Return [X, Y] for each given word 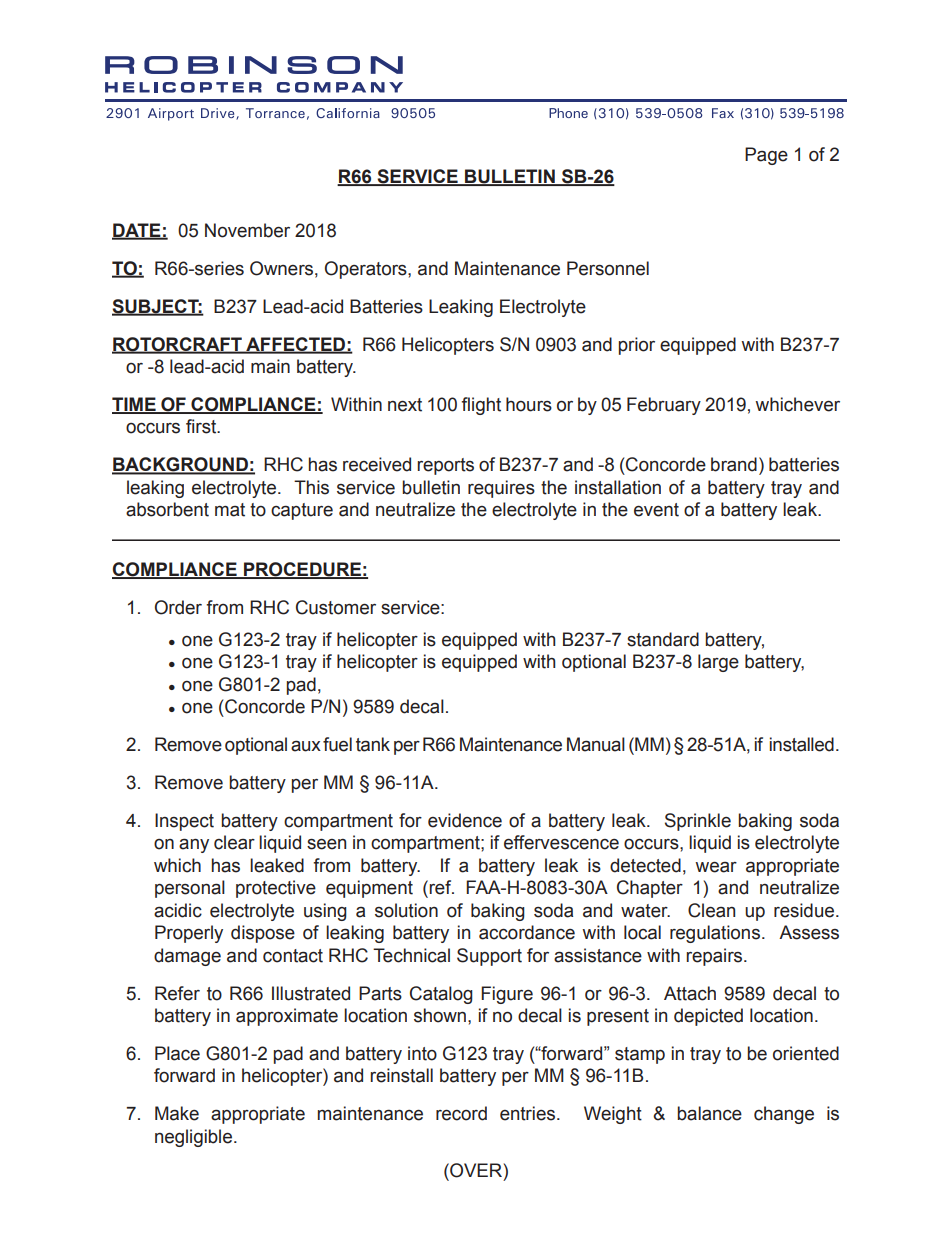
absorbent [167, 509]
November [247, 230]
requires [501, 489]
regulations [715, 934]
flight [481, 406]
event [656, 510]
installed [802, 744]
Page [766, 156]
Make [177, 1113]
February [664, 406]
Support [489, 957]
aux [306, 746]
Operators [367, 270]
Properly [189, 934]
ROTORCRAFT [178, 345]
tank [373, 744]
